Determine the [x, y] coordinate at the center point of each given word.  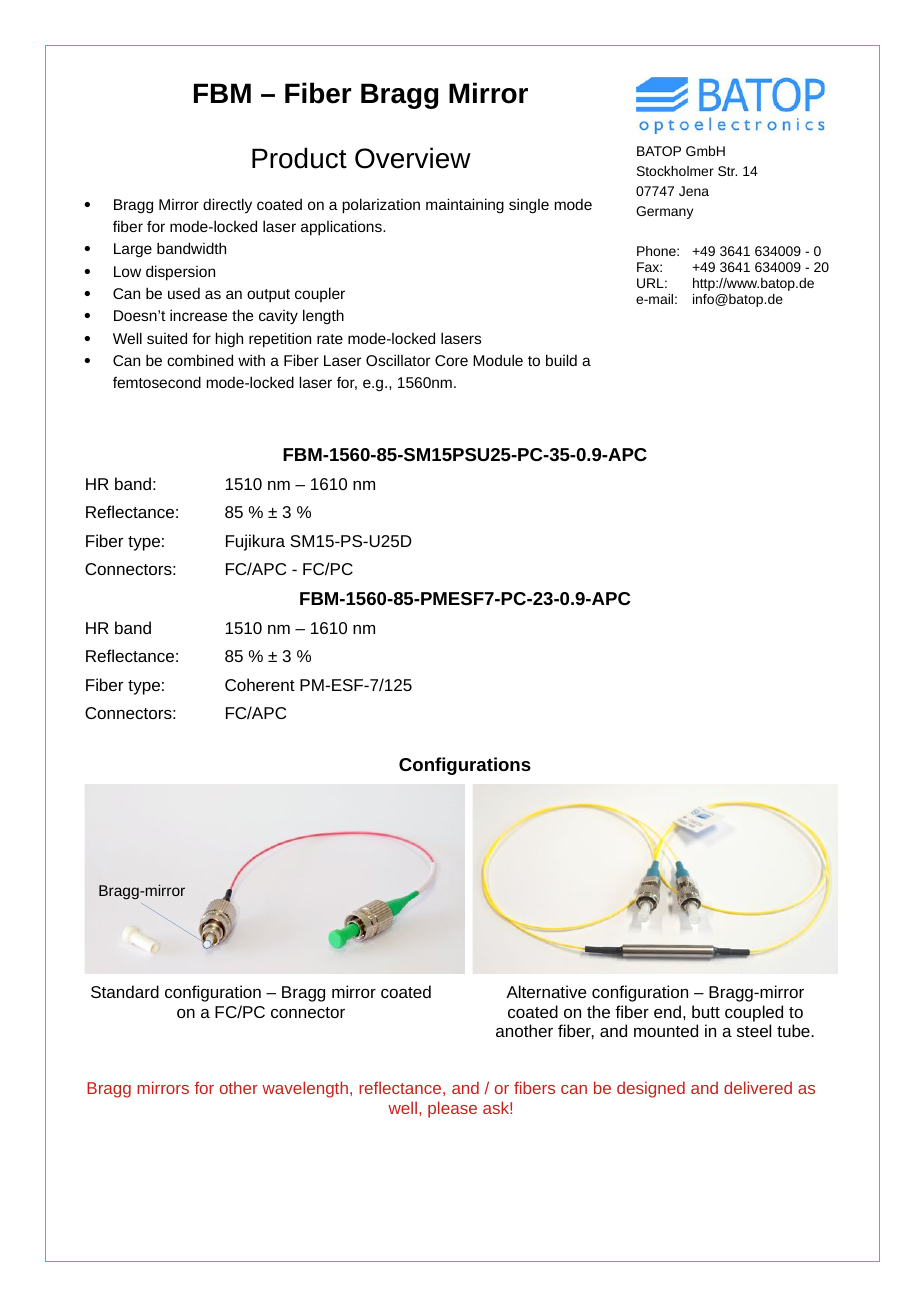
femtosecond [157, 382]
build [561, 360]
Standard [125, 991]
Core [451, 360]
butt [706, 1011]
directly [227, 205]
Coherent [260, 684]
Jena [694, 191]
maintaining [465, 205]
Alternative [546, 991]
